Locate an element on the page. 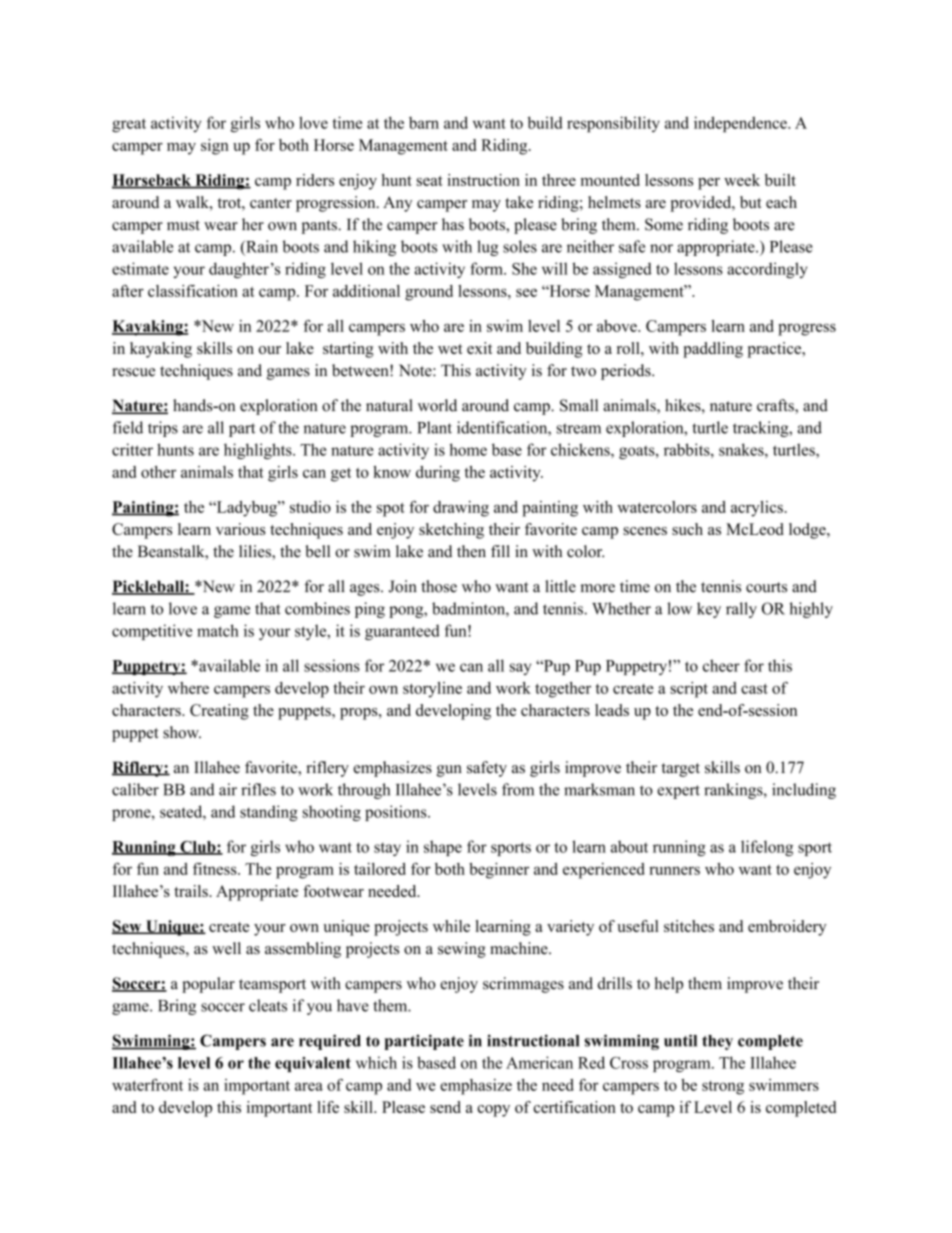 This page has width=952, height=1233. week is located at coordinates (742, 180).
